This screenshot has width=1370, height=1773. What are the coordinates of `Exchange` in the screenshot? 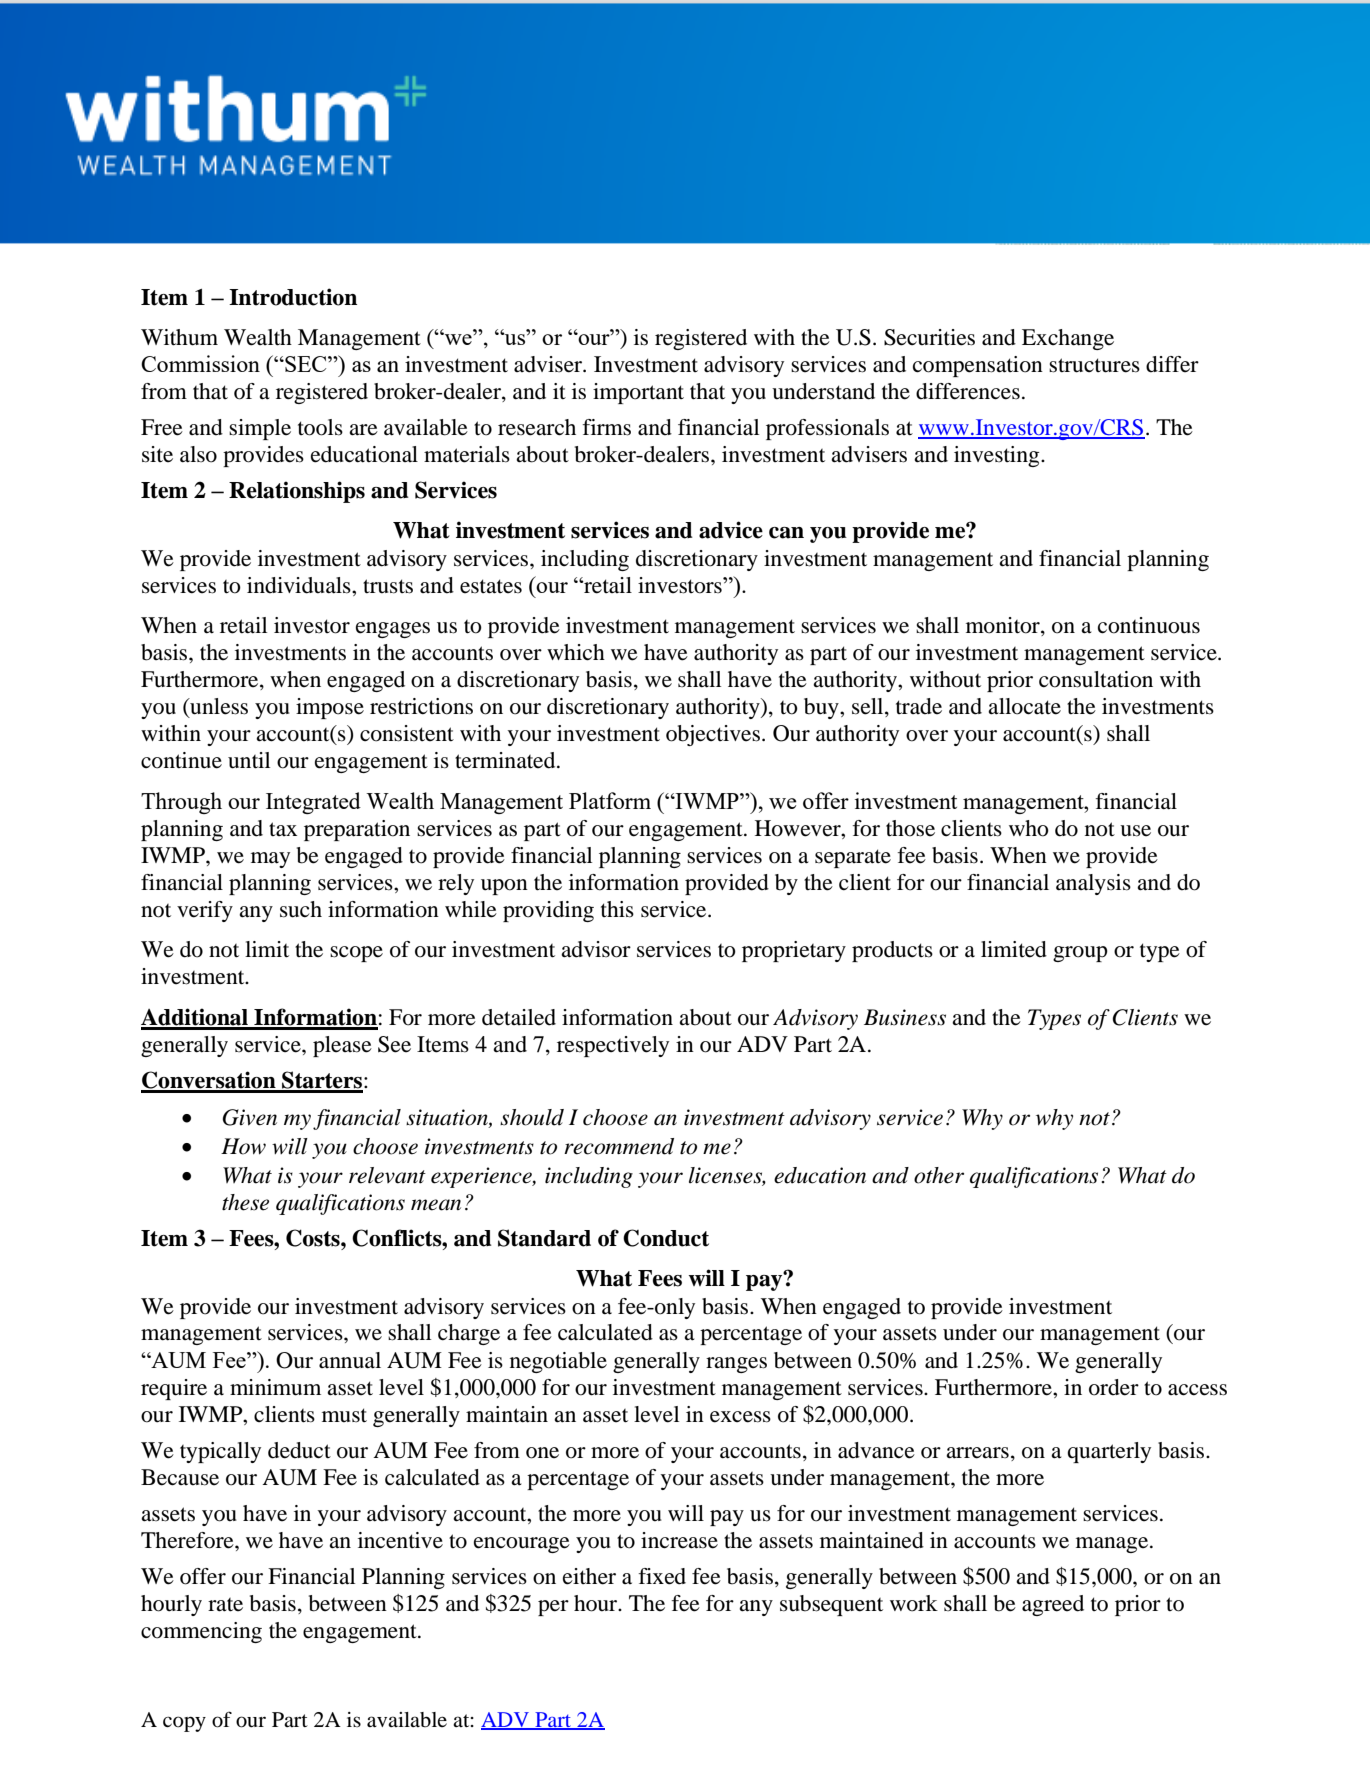 It's located at (1068, 339).
